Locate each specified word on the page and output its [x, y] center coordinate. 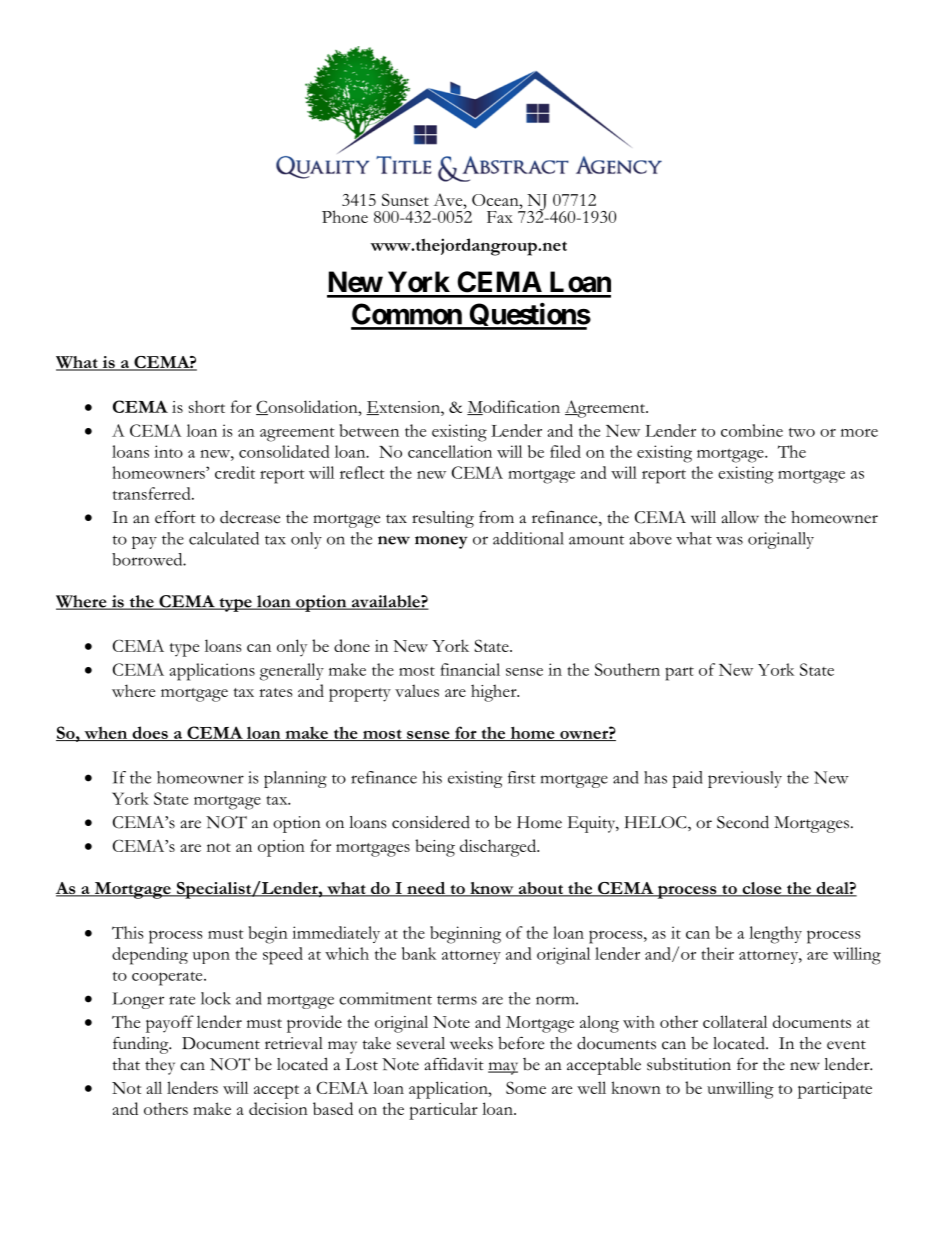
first [522, 777]
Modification [513, 407]
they [160, 1066]
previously [745, 779]
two [802, 432]
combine [752, 430]
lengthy [775, 935]
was [729, 540]
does [150, 733]
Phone [345, 216]
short [207, 406]
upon [211, 957]
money [441, 542]
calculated [224, 538]
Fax [500, 217]
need [426, 889]
